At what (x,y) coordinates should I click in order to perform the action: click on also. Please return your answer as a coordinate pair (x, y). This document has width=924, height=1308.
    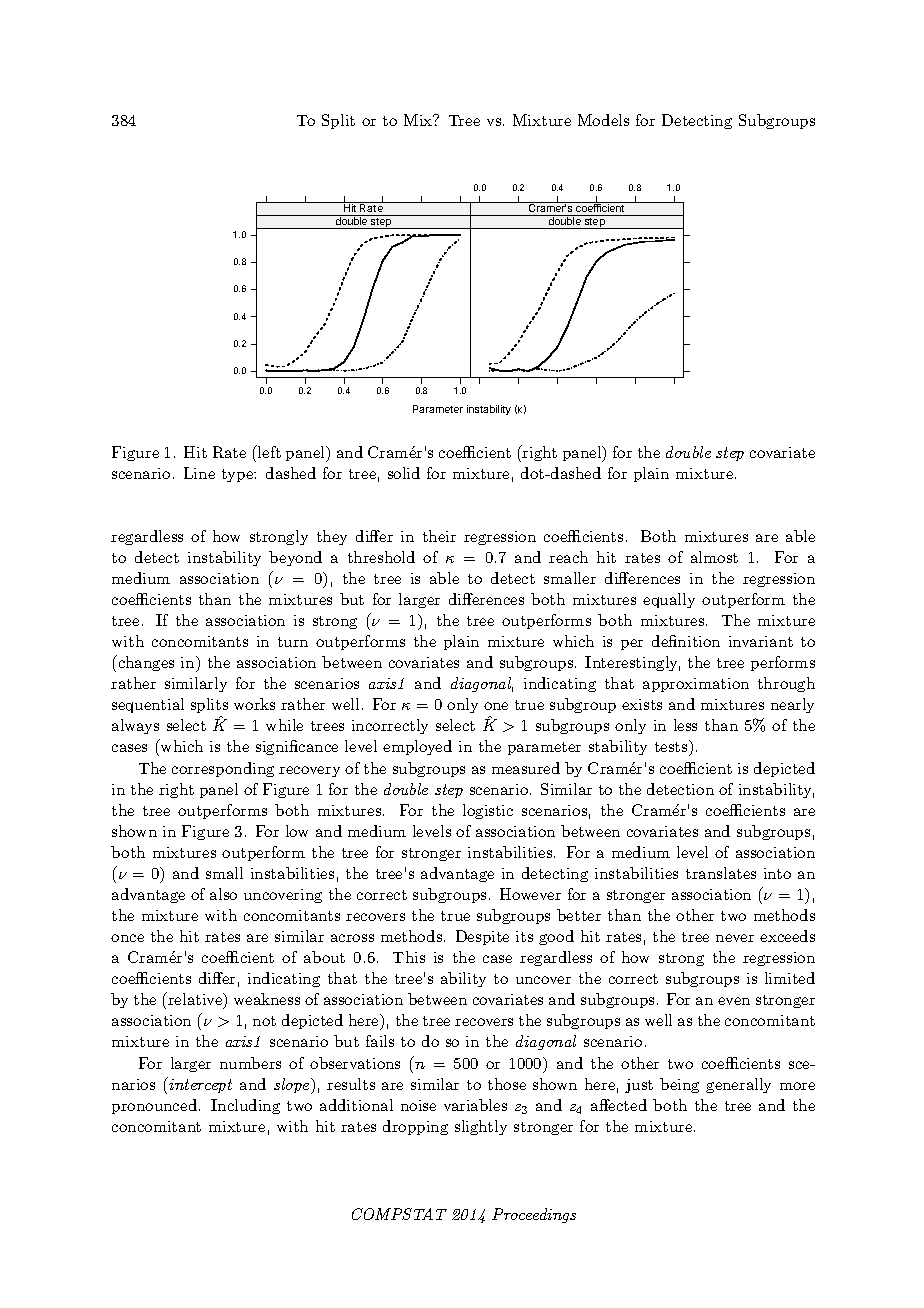
    Looking at the image, I should click on (223, 894).
